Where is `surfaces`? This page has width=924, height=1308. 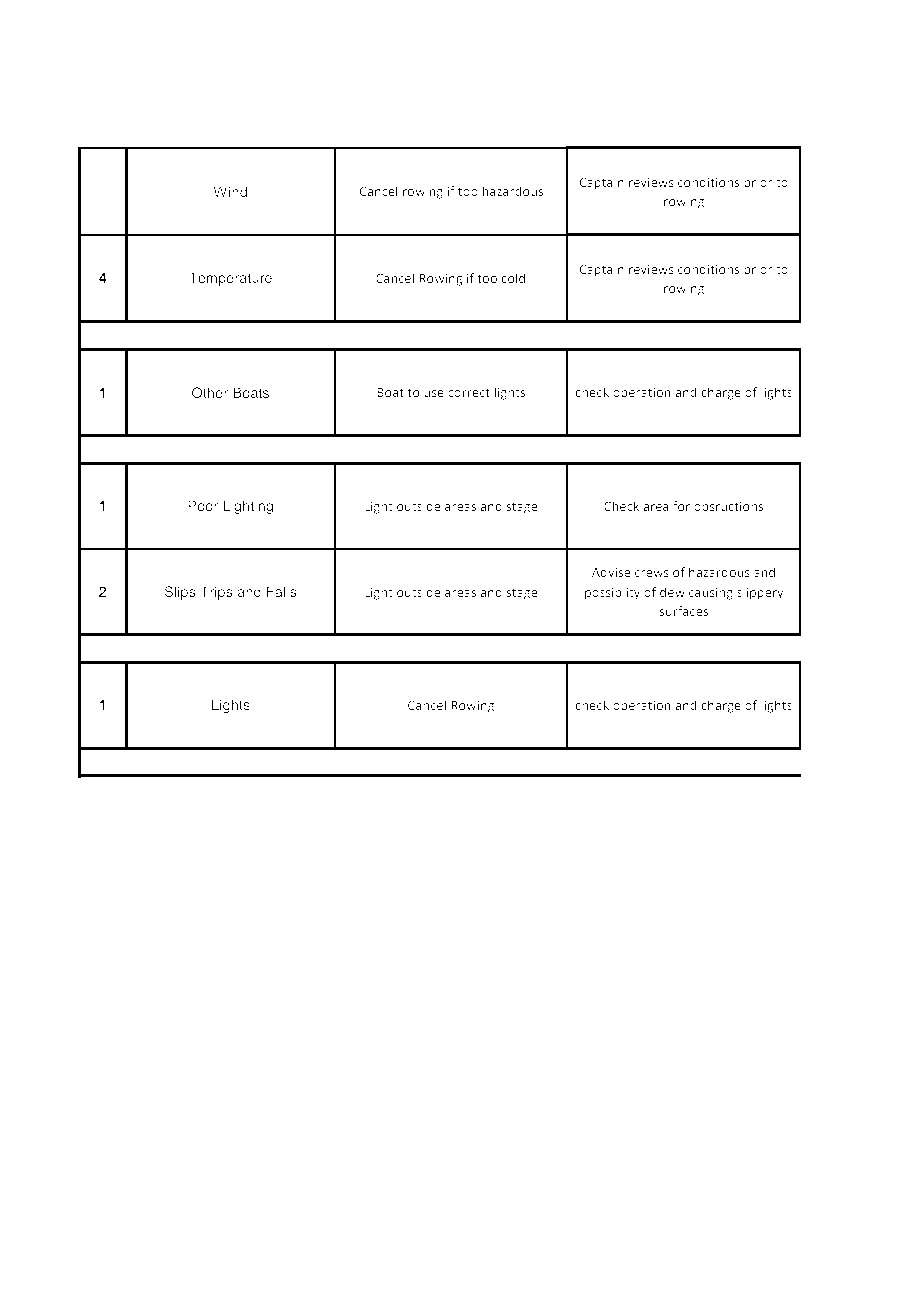 surfaces is located at coordinates (683, 611).
